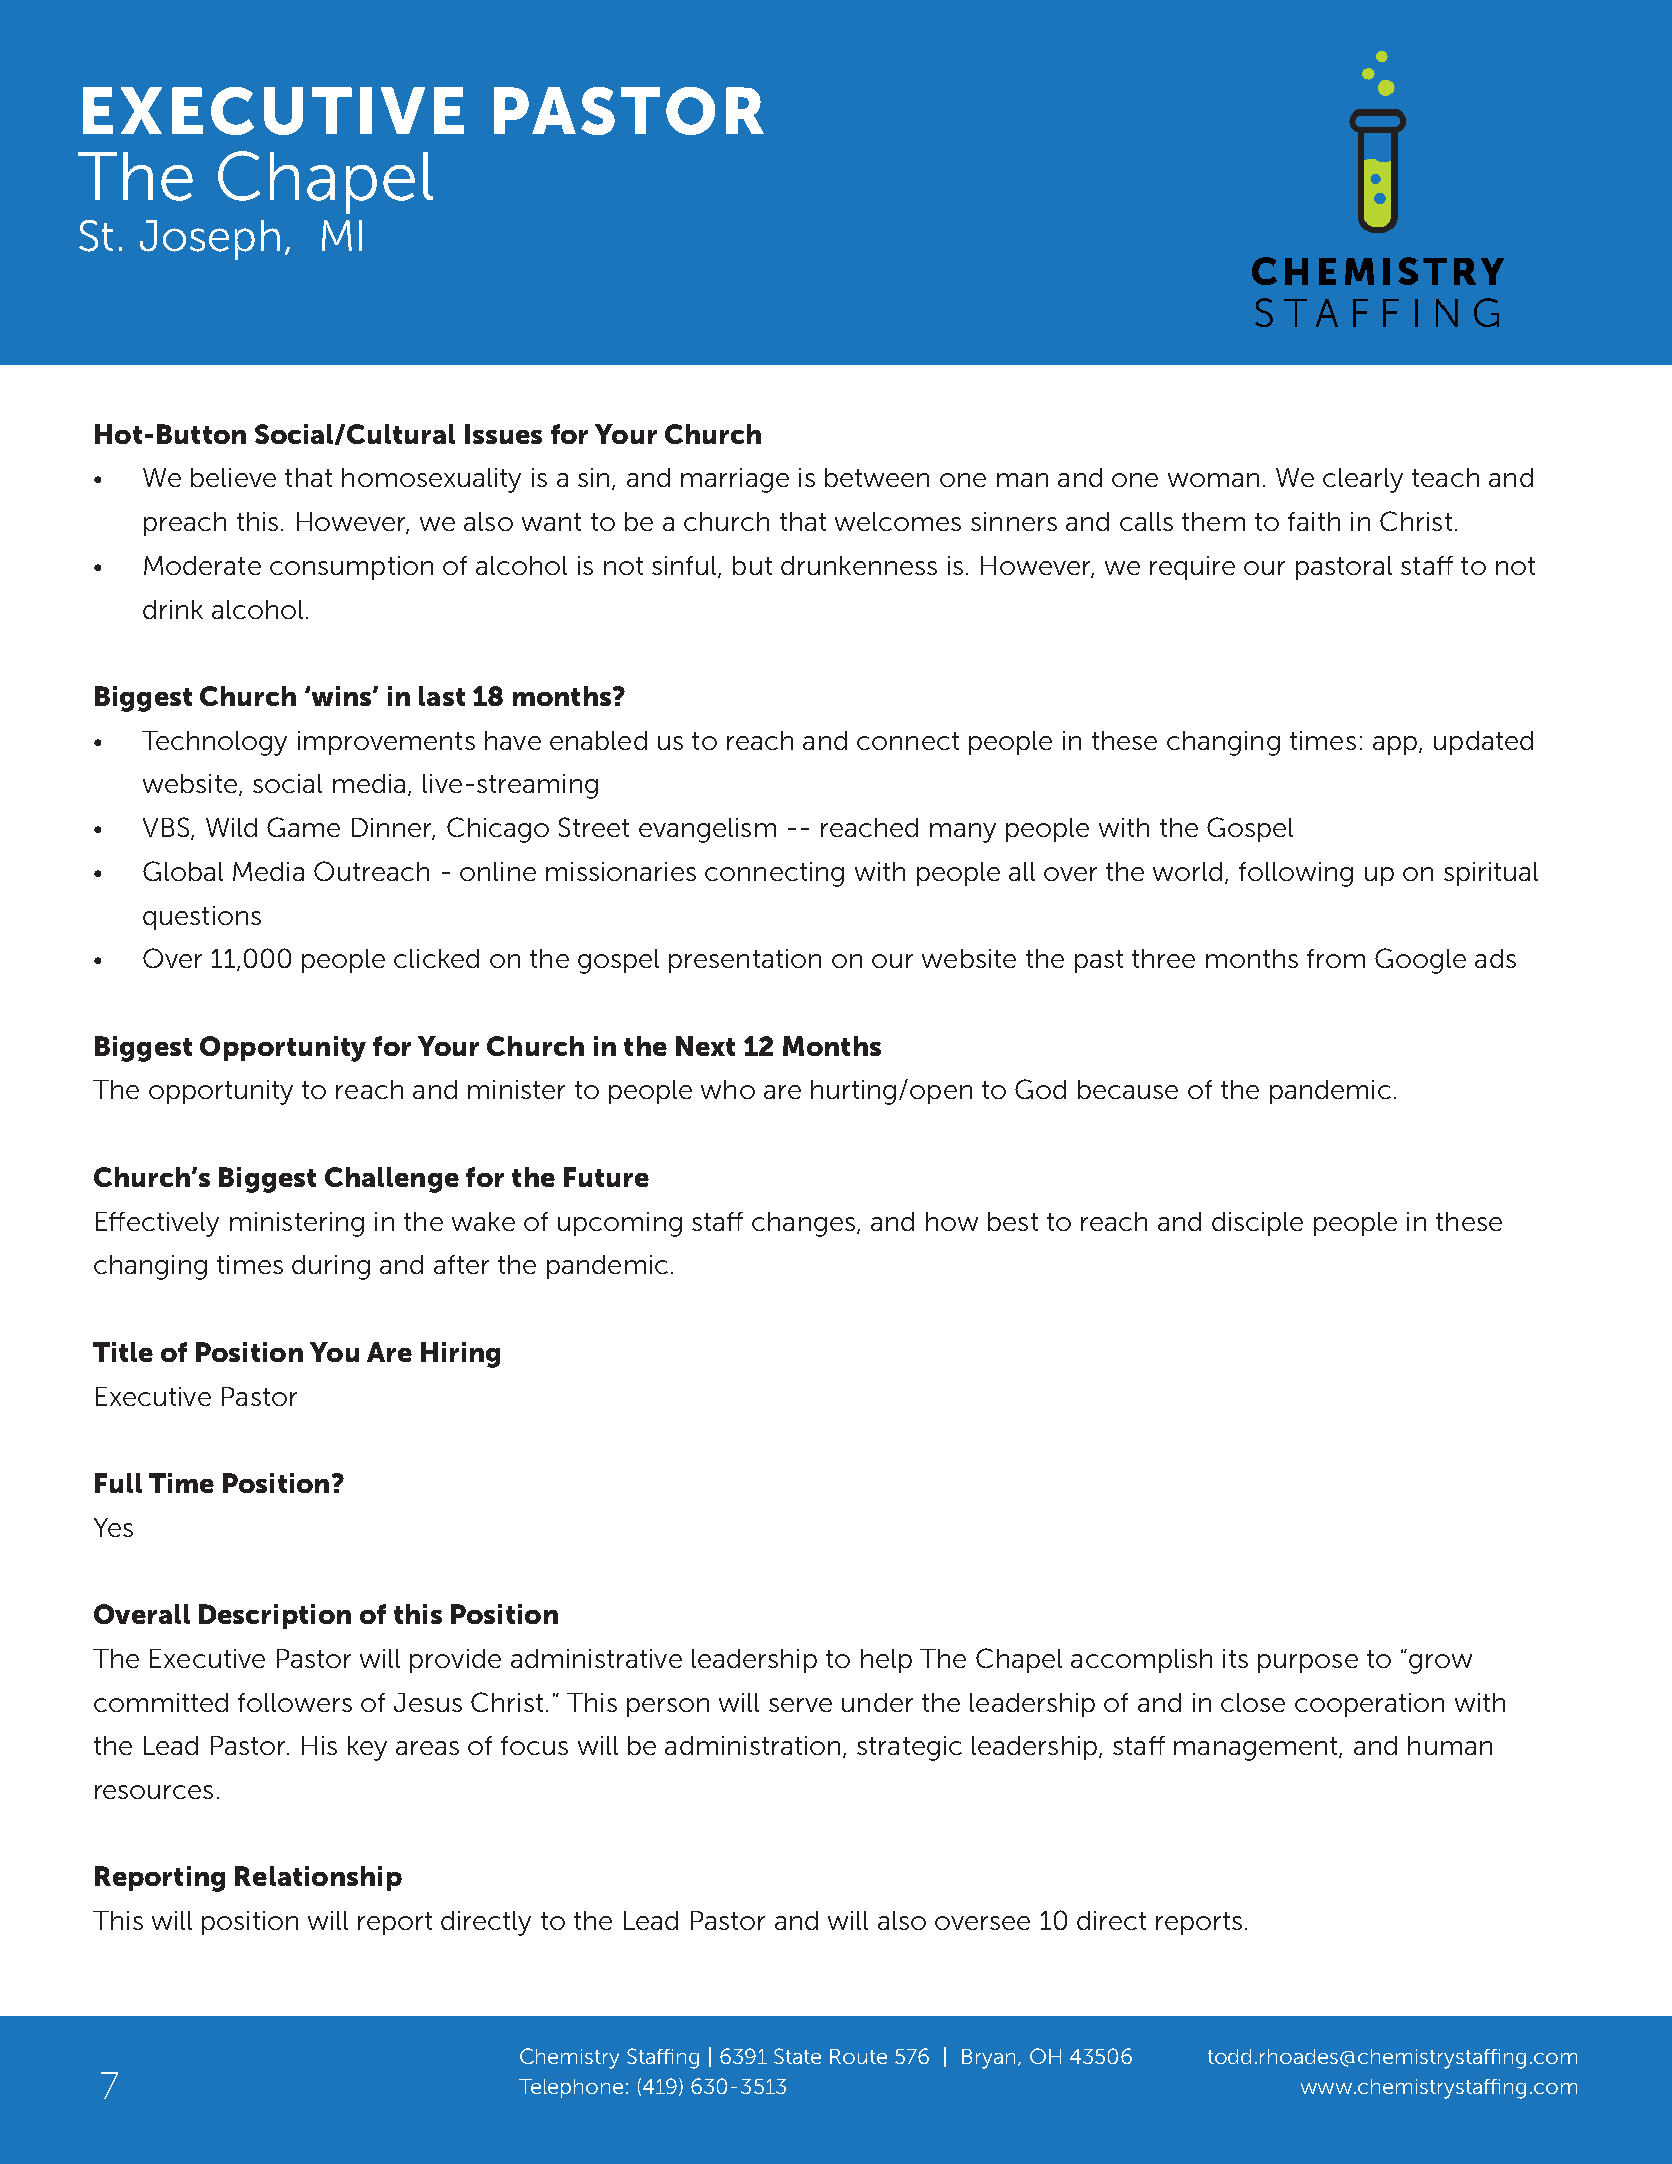  Describe the element at coordinates (1396, 745) in the image. I see `app` at that location.
